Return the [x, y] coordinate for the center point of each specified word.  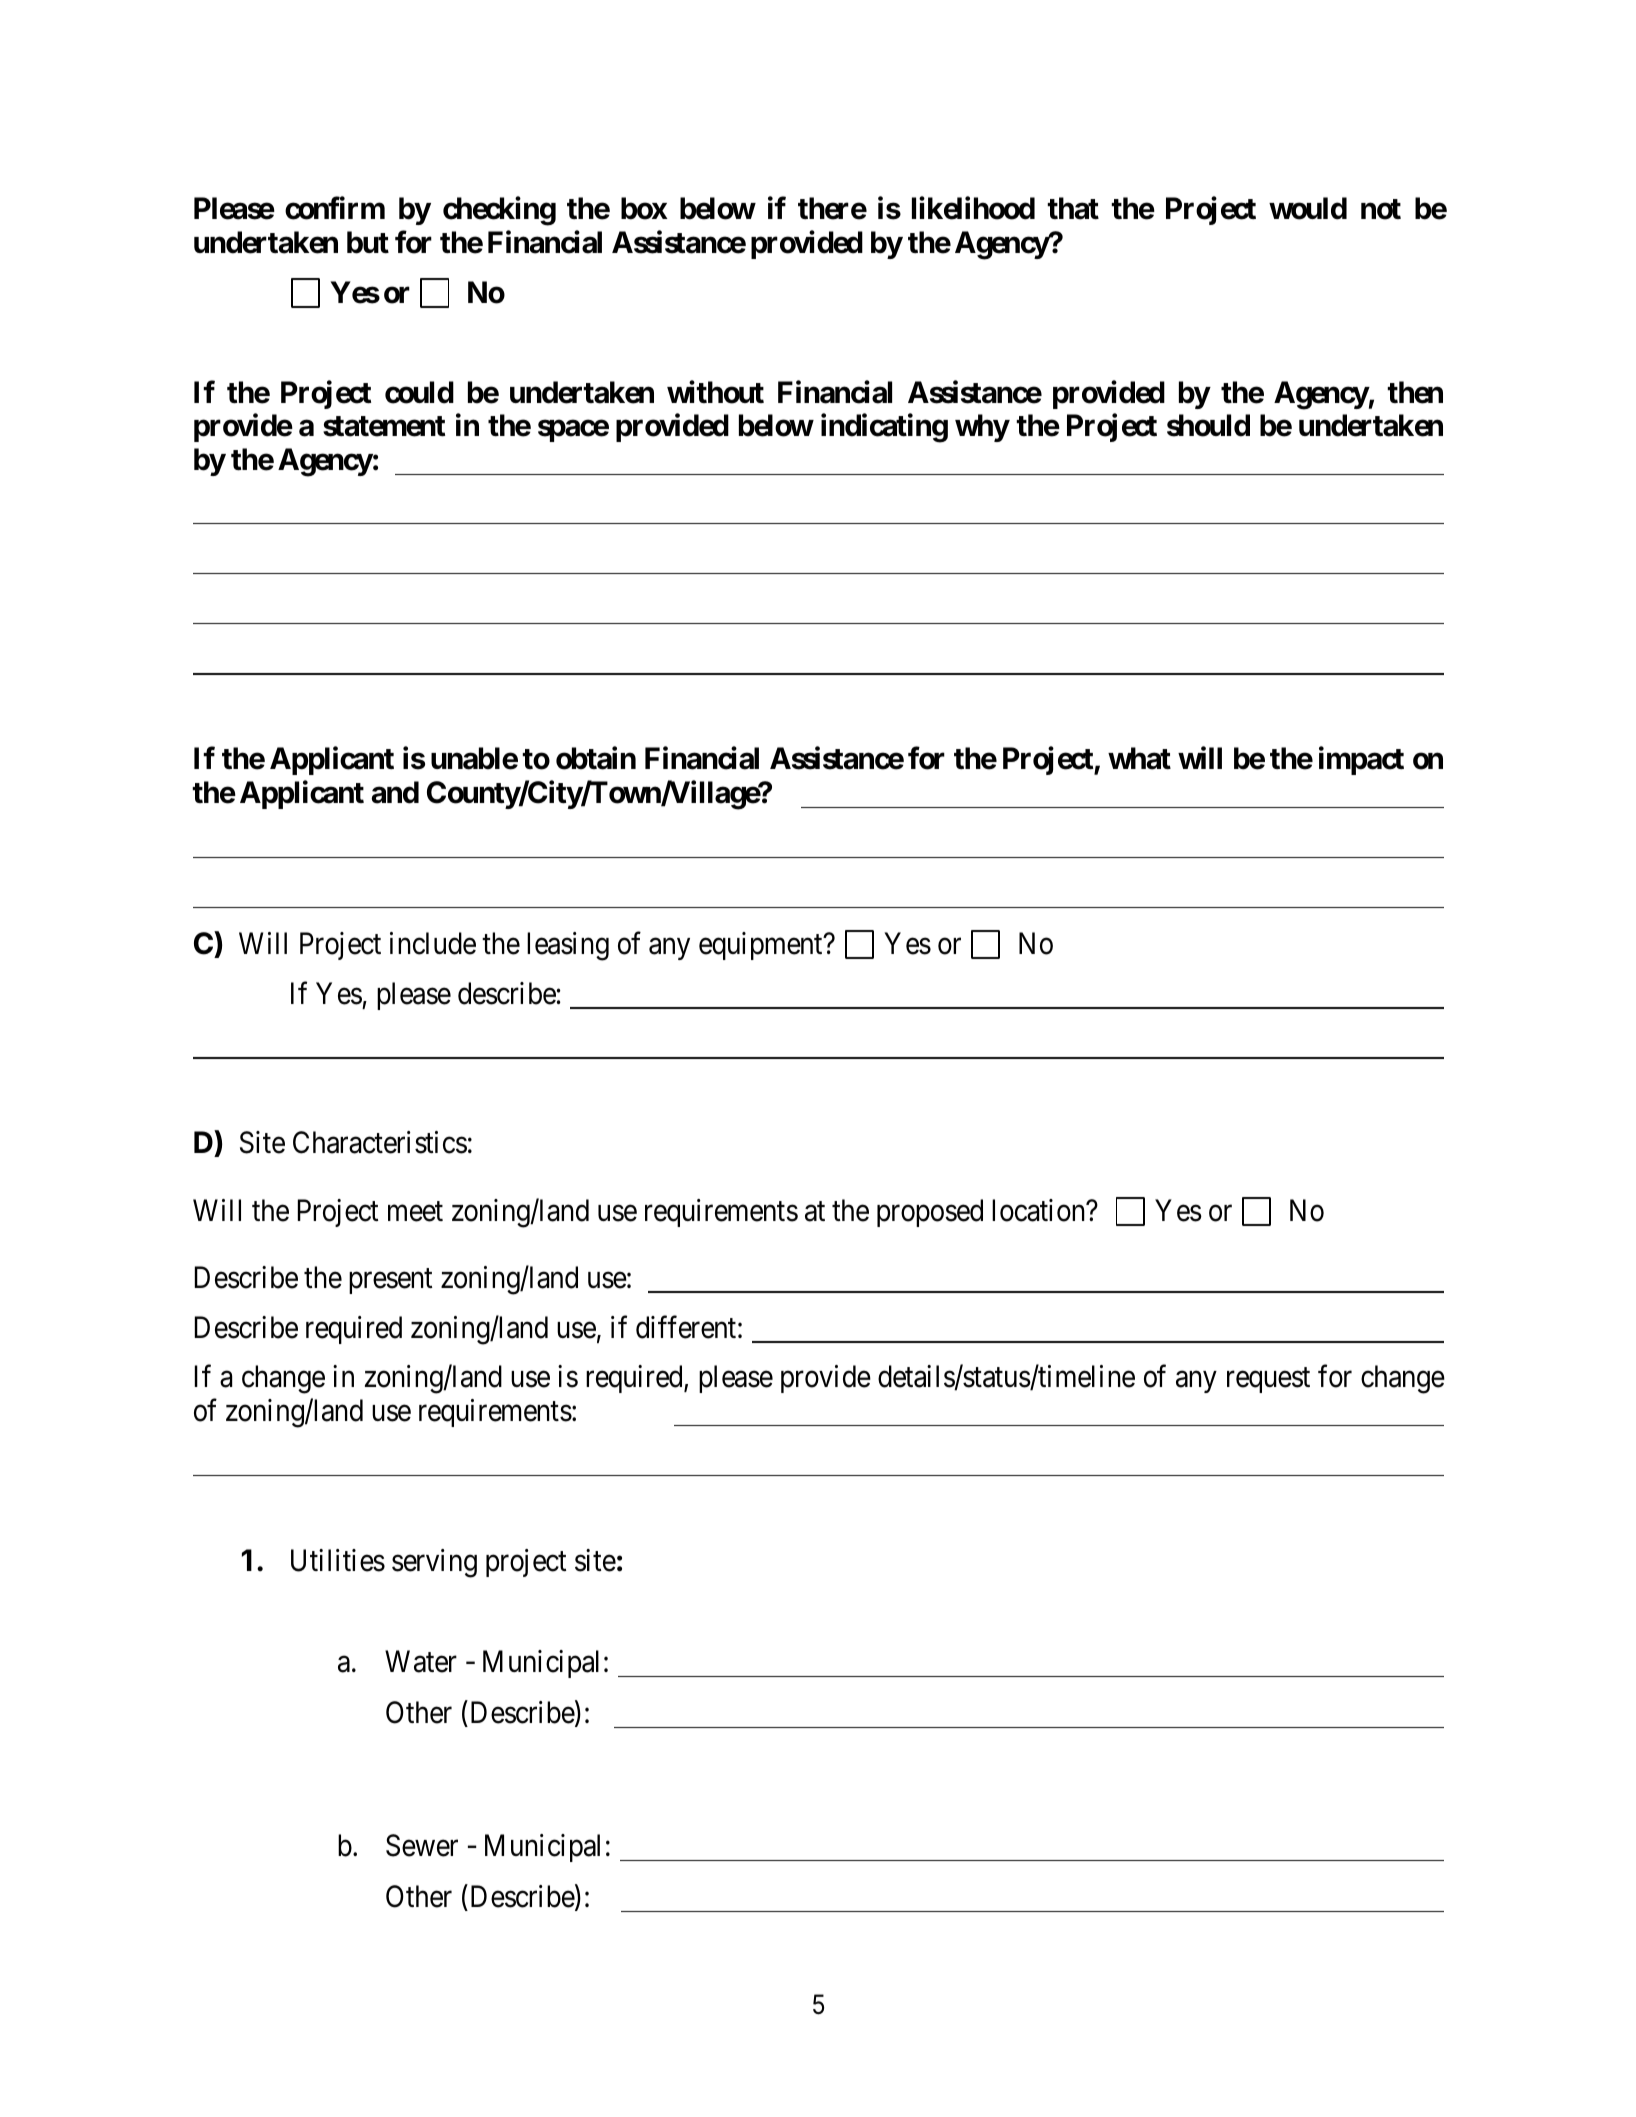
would [1308, 208]
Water [421, 1662]
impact [1361, 761]
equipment [762, 946]
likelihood [973, 208]
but [368, 242]
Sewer [422, 1845]
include [433, 943]
